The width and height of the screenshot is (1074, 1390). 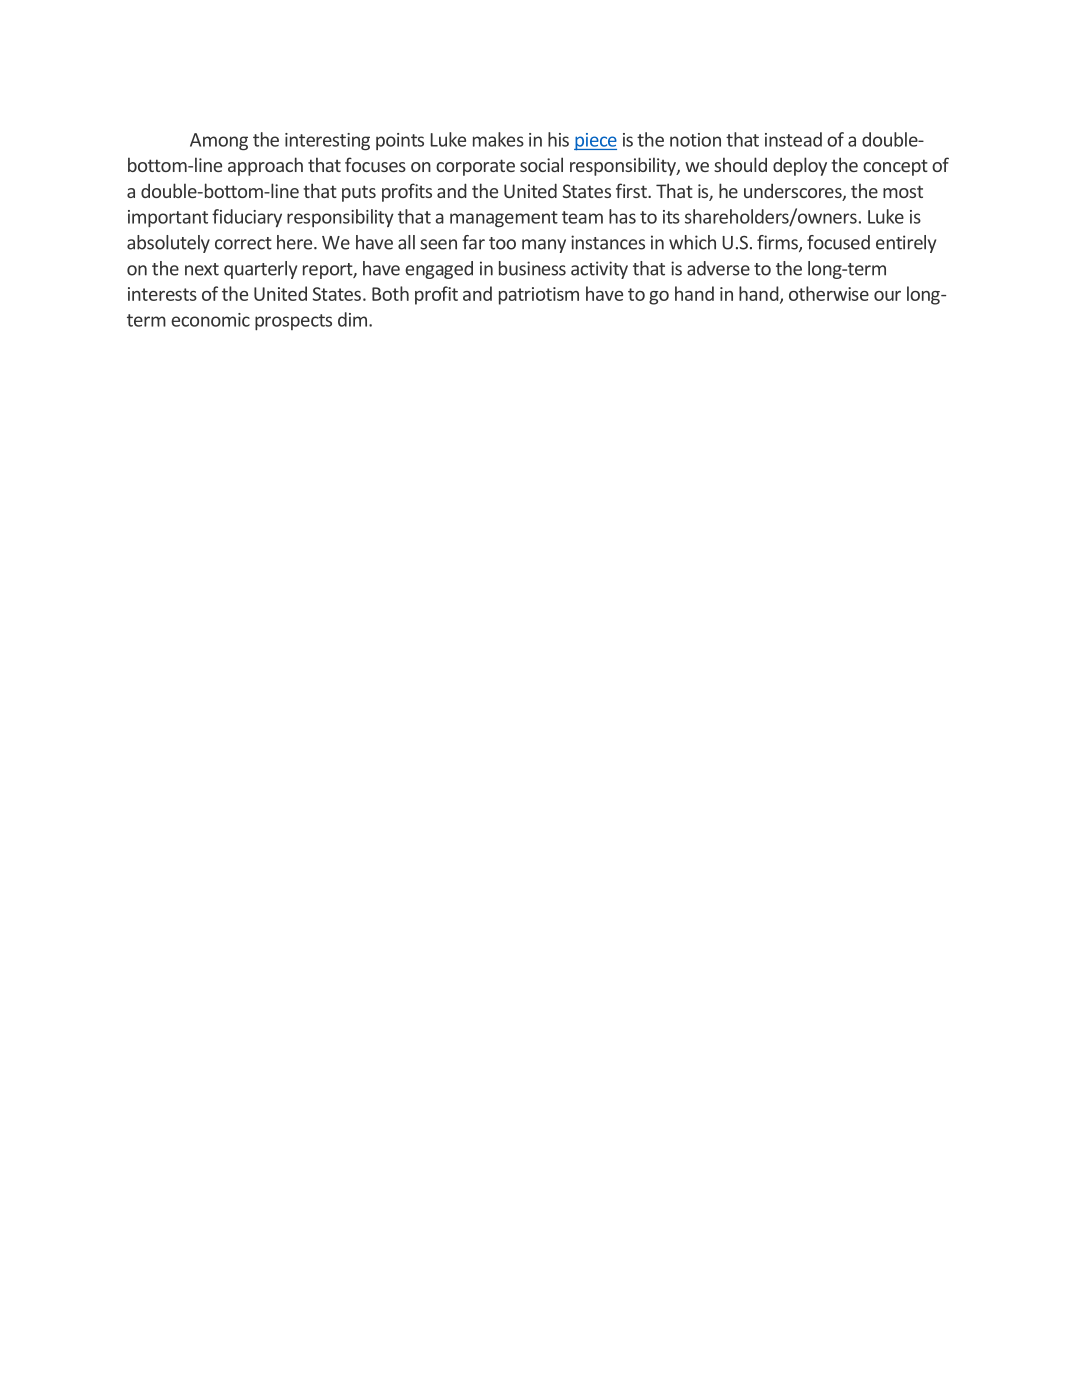 I want to click on prospects, so click(x=293, y=322).
